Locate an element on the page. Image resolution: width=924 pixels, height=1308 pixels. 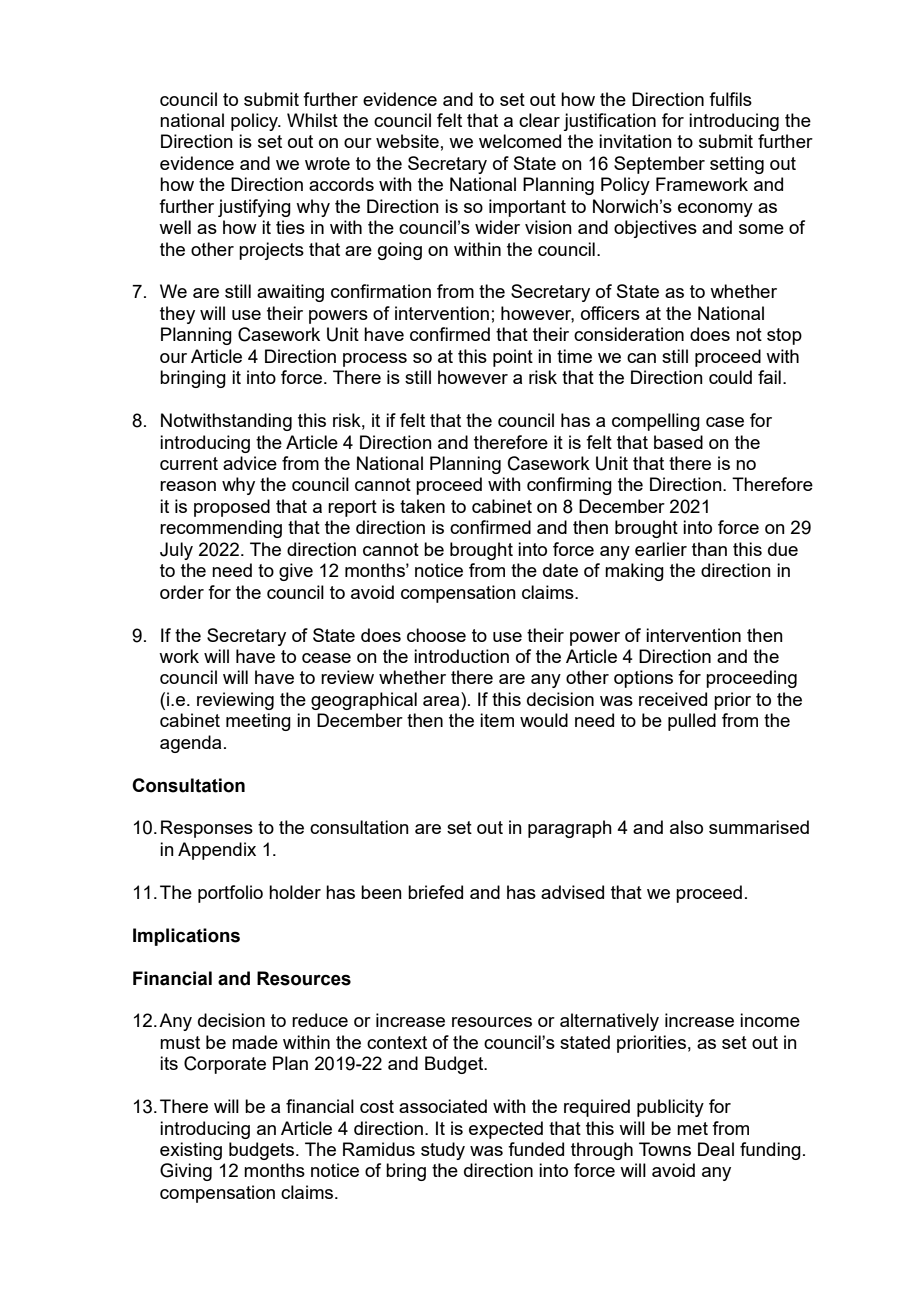
Appendix is located at coordinates (217, 851).
